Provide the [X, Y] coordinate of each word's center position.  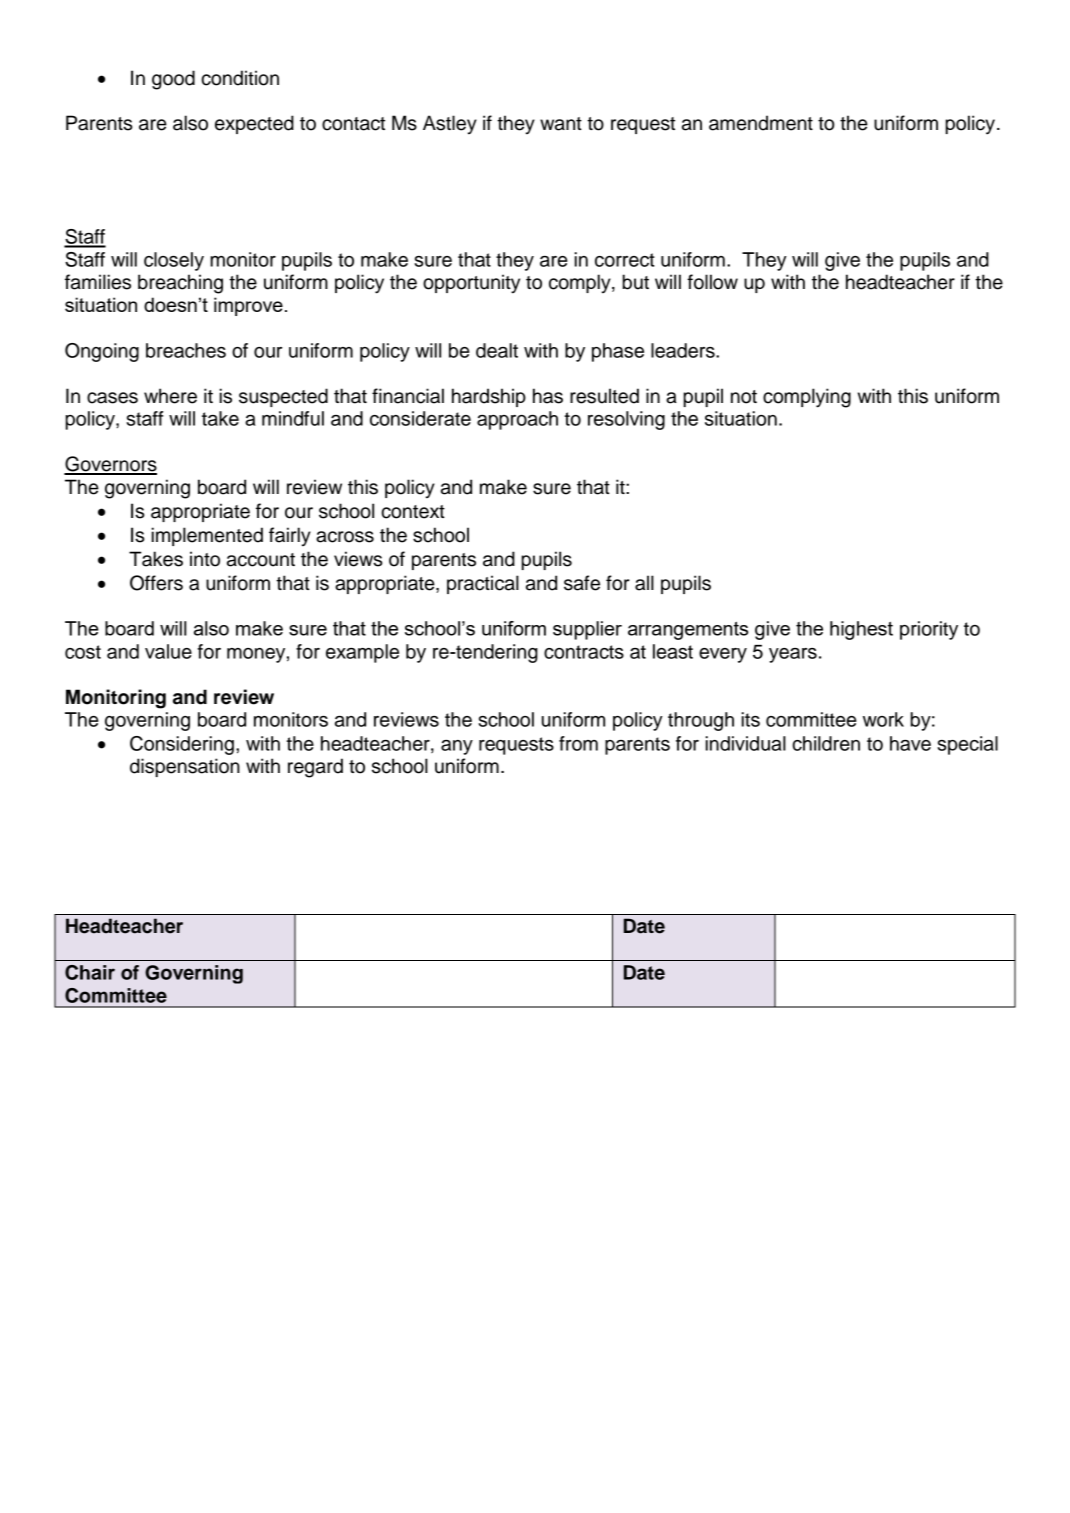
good [173, 80]
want [561, 124]
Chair [90, 972]
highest [861, 630]
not [744, 397]
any [457, 747]
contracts [584, 652]
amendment [761, 123]
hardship [489, 397]
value [168, 651]
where [170, 396]
